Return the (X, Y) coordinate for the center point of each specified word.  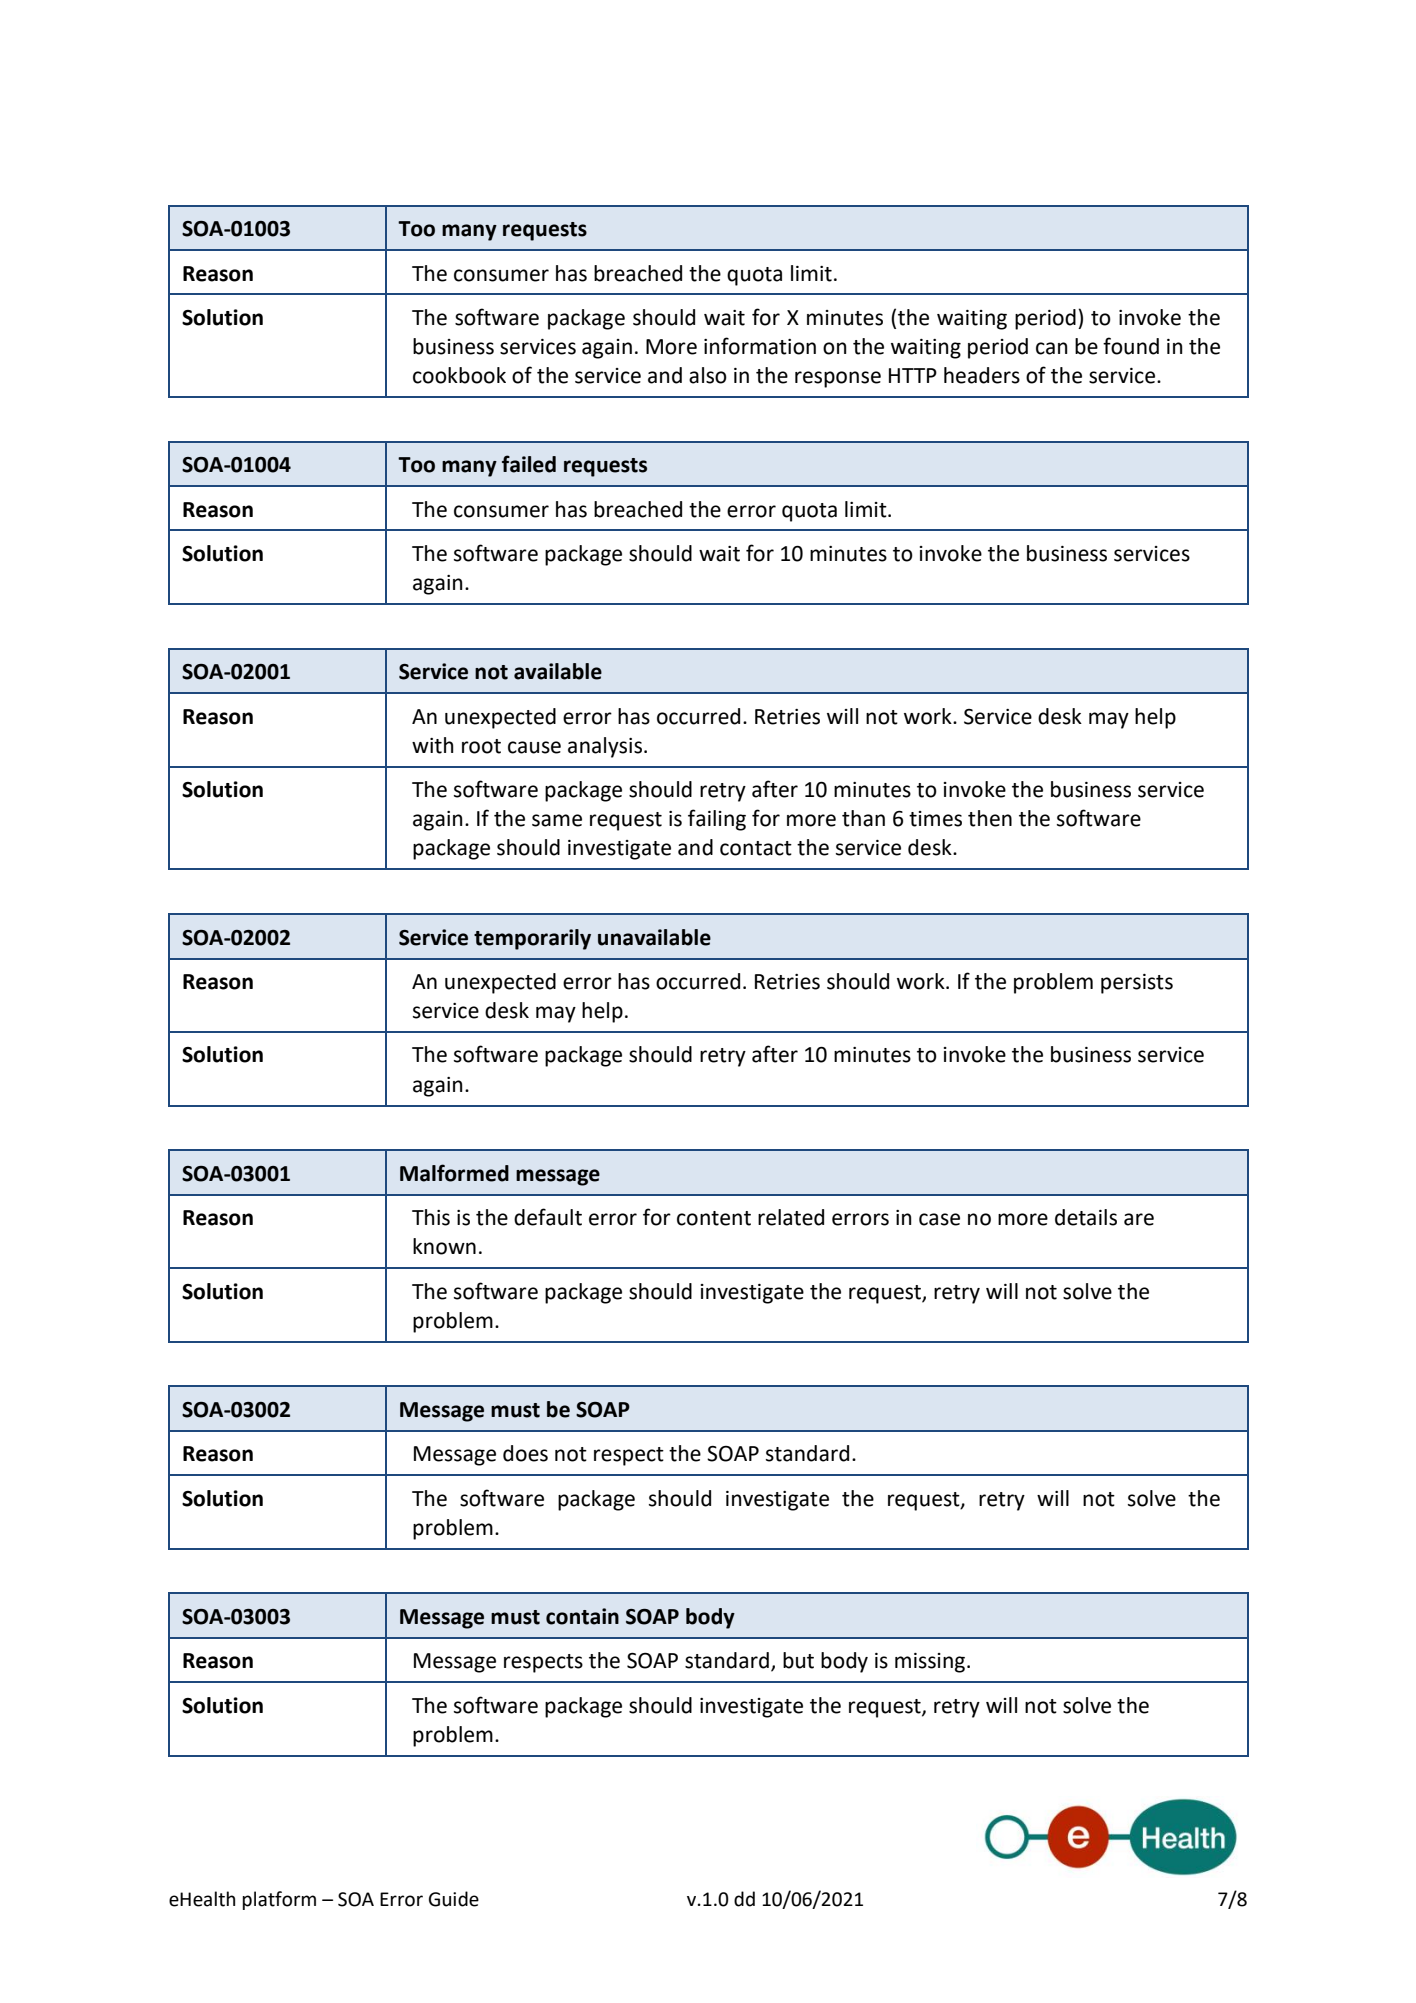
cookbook (459, 375)
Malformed (454, 1173)
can (1052, 348)
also (708, 375)
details (1086, 1217)
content (714, 1218)
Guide (454, 1899)
